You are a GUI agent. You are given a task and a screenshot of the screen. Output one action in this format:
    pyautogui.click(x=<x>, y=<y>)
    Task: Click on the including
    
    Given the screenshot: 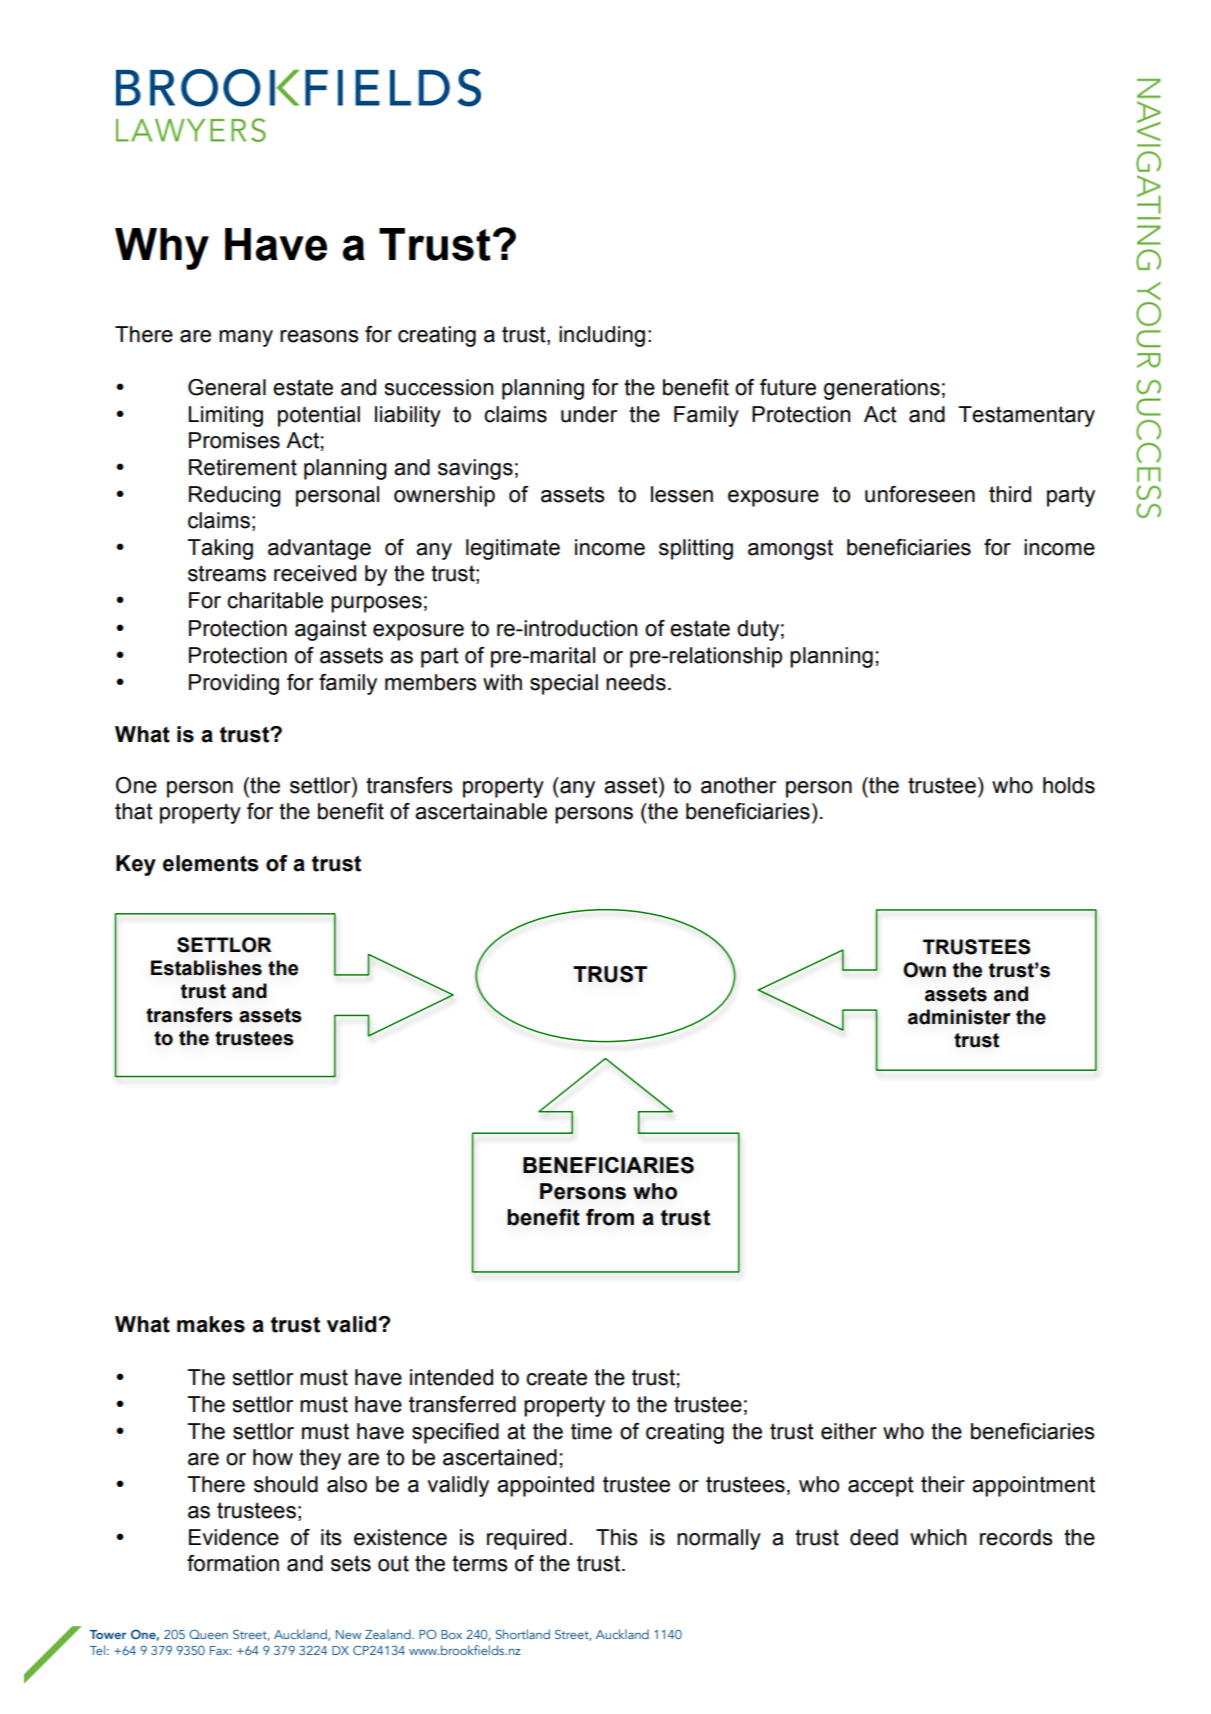 What is the action you would take?
    pyautogui.click(x=602, y=336)
